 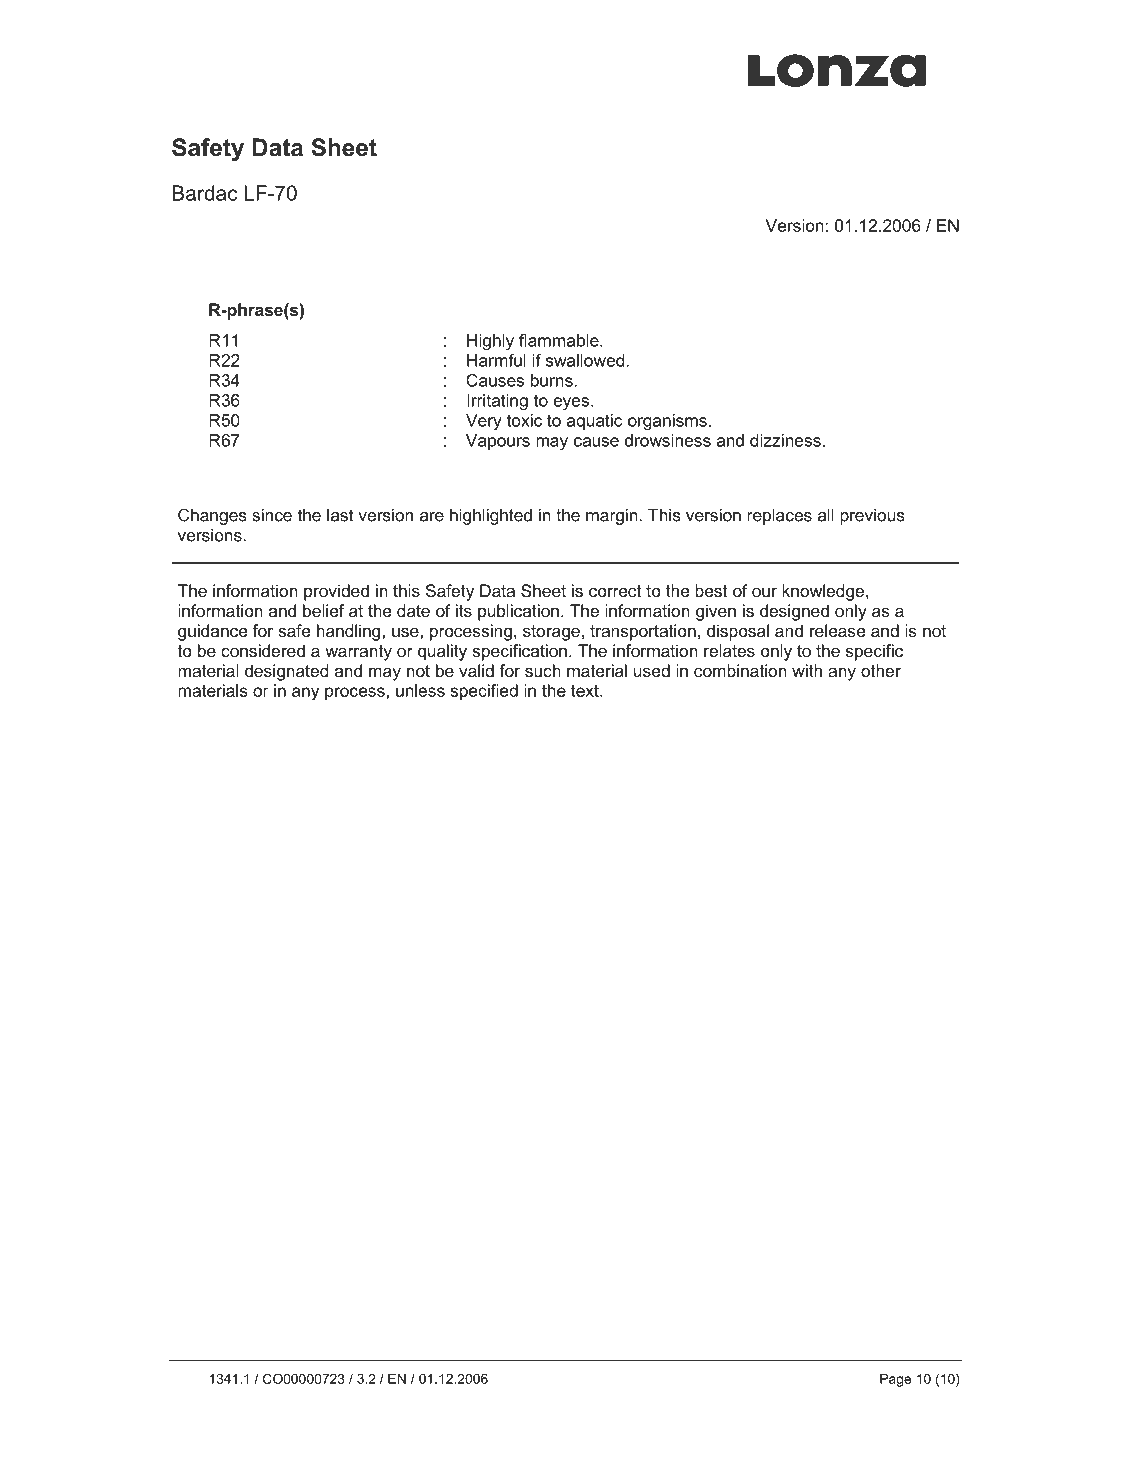 I want to click on text, so click(x=586, y=691).
